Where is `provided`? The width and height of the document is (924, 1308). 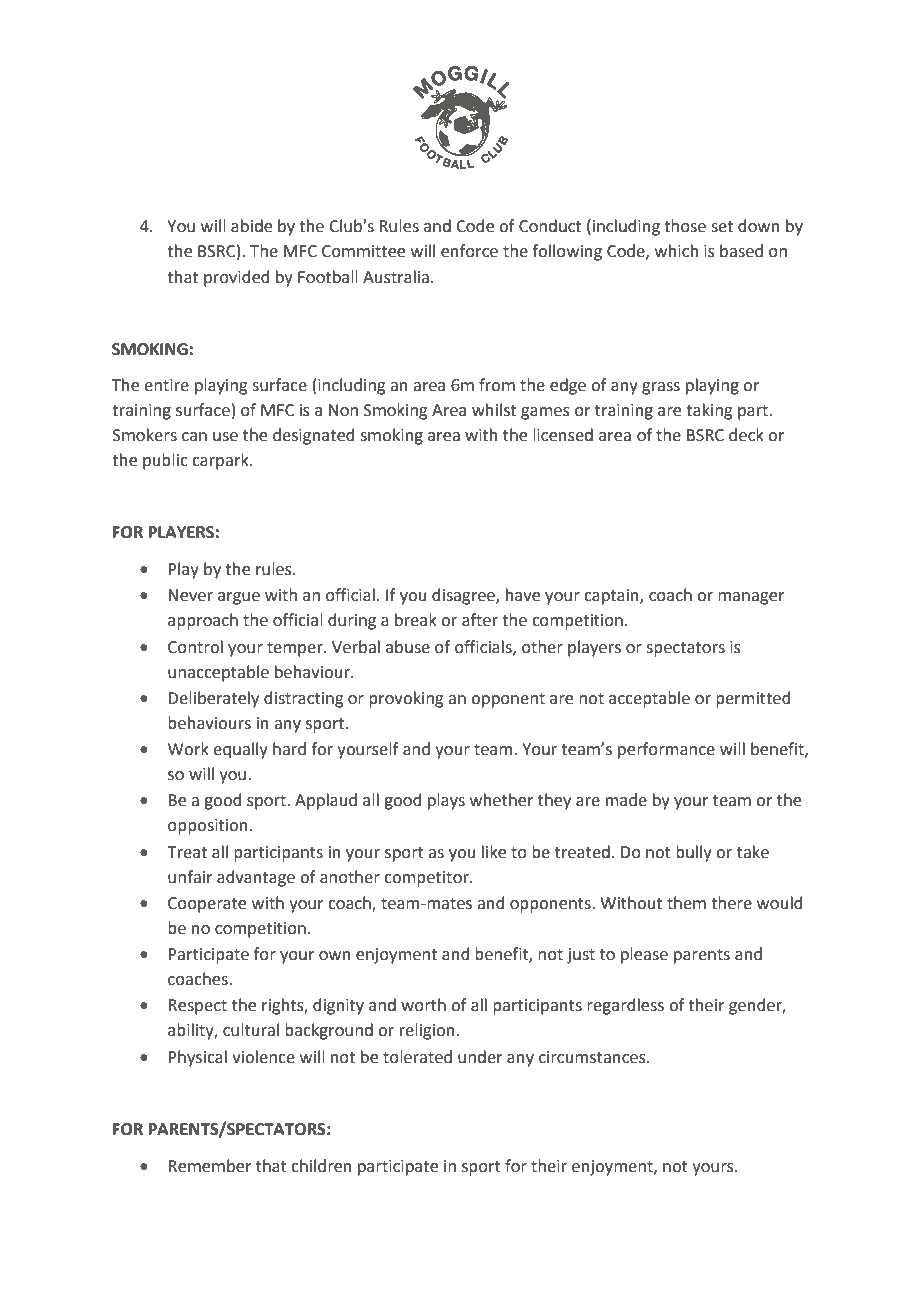
provided is located at coordinates (236, 278).
